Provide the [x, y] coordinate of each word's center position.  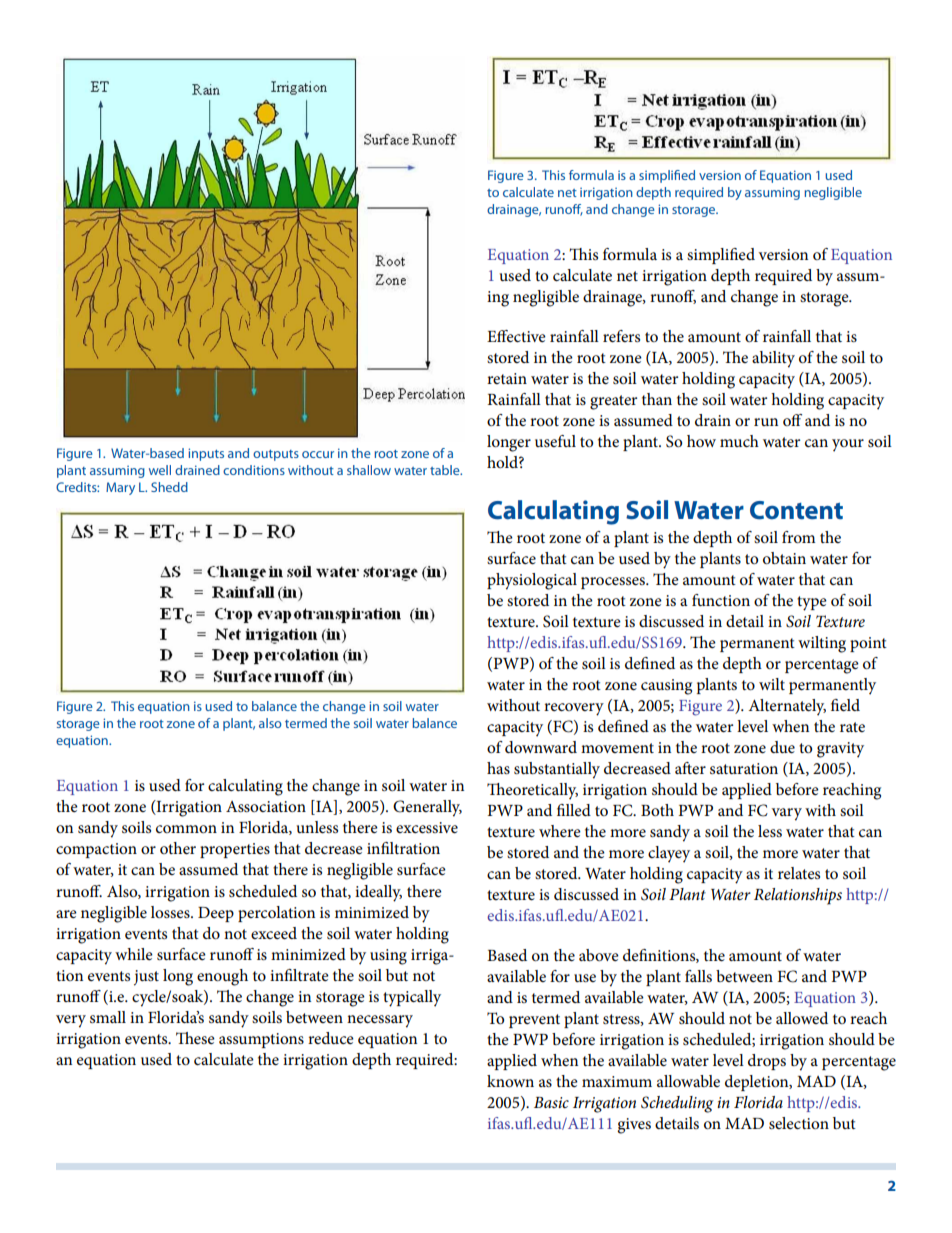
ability [773, 359]
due [782, 747]
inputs [206, 454]
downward [541, 747]
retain [507, 378]
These [195, 1038]
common [186, 829]
